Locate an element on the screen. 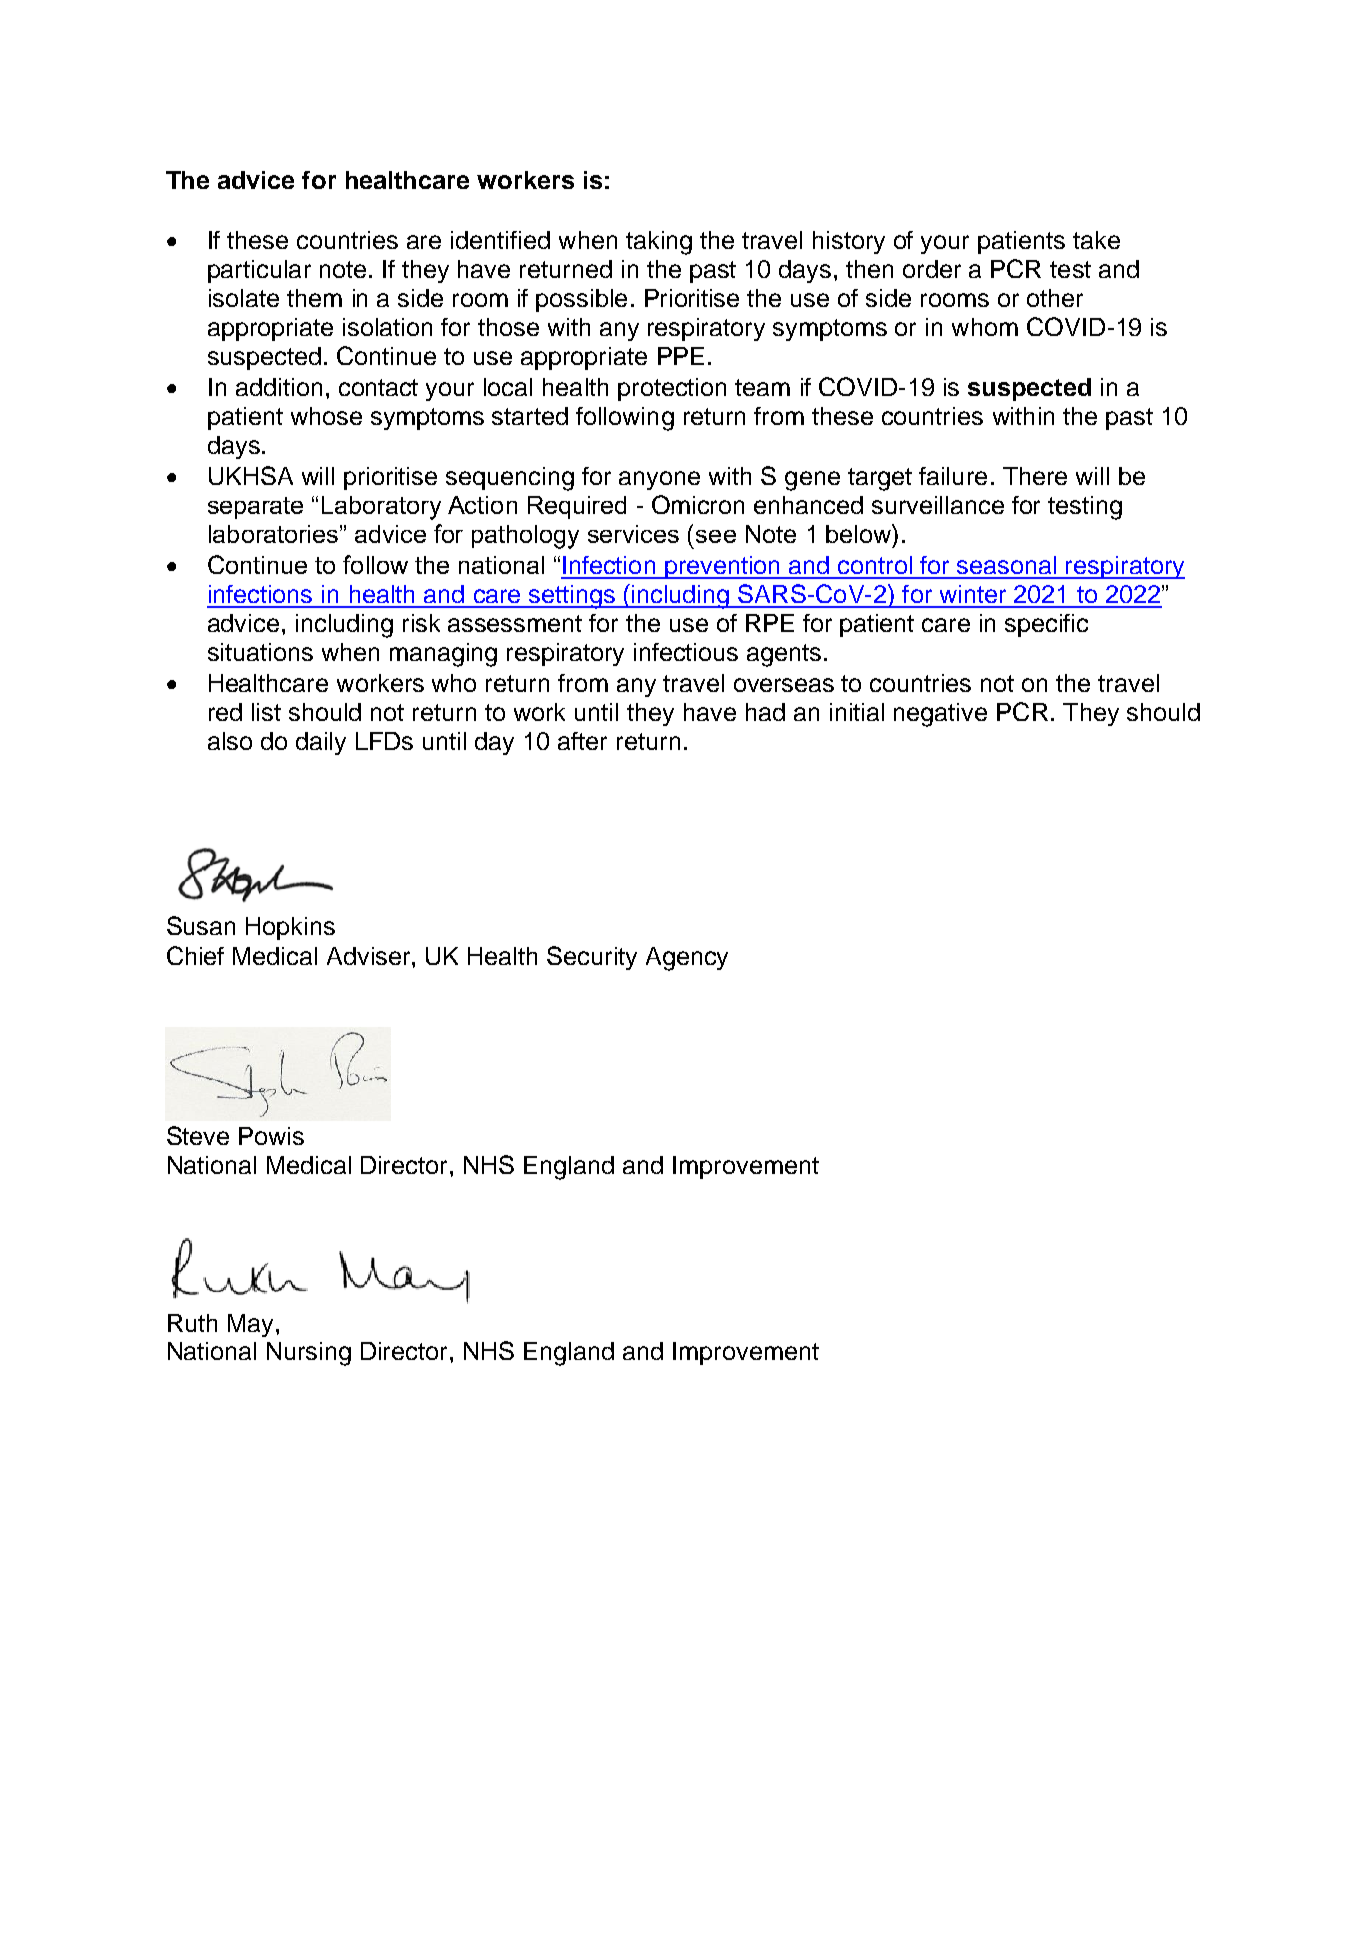 This screenshot has width=1368, height=1935. particular is located at coordinates (259, 271).
